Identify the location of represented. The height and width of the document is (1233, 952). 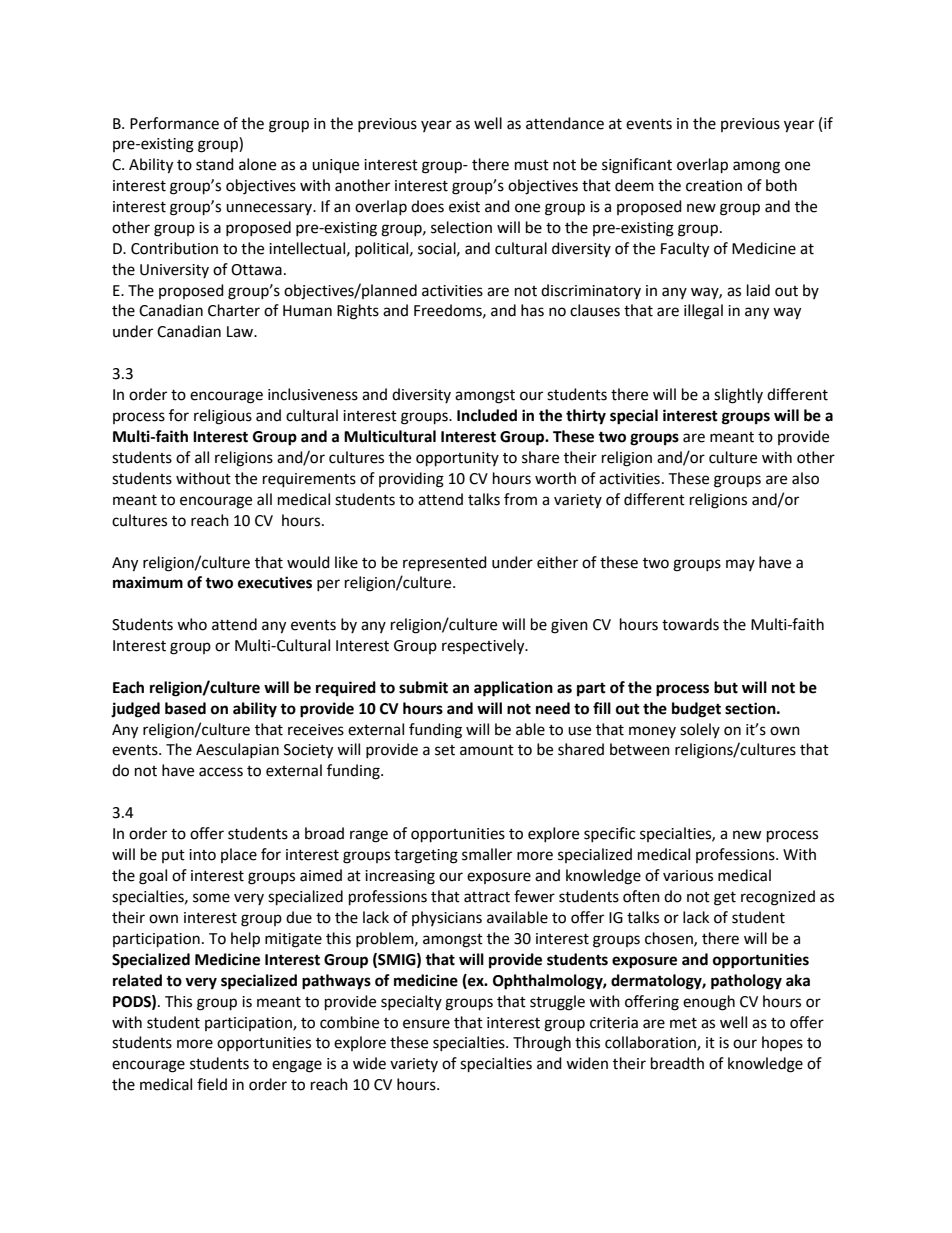
(445, 564).
